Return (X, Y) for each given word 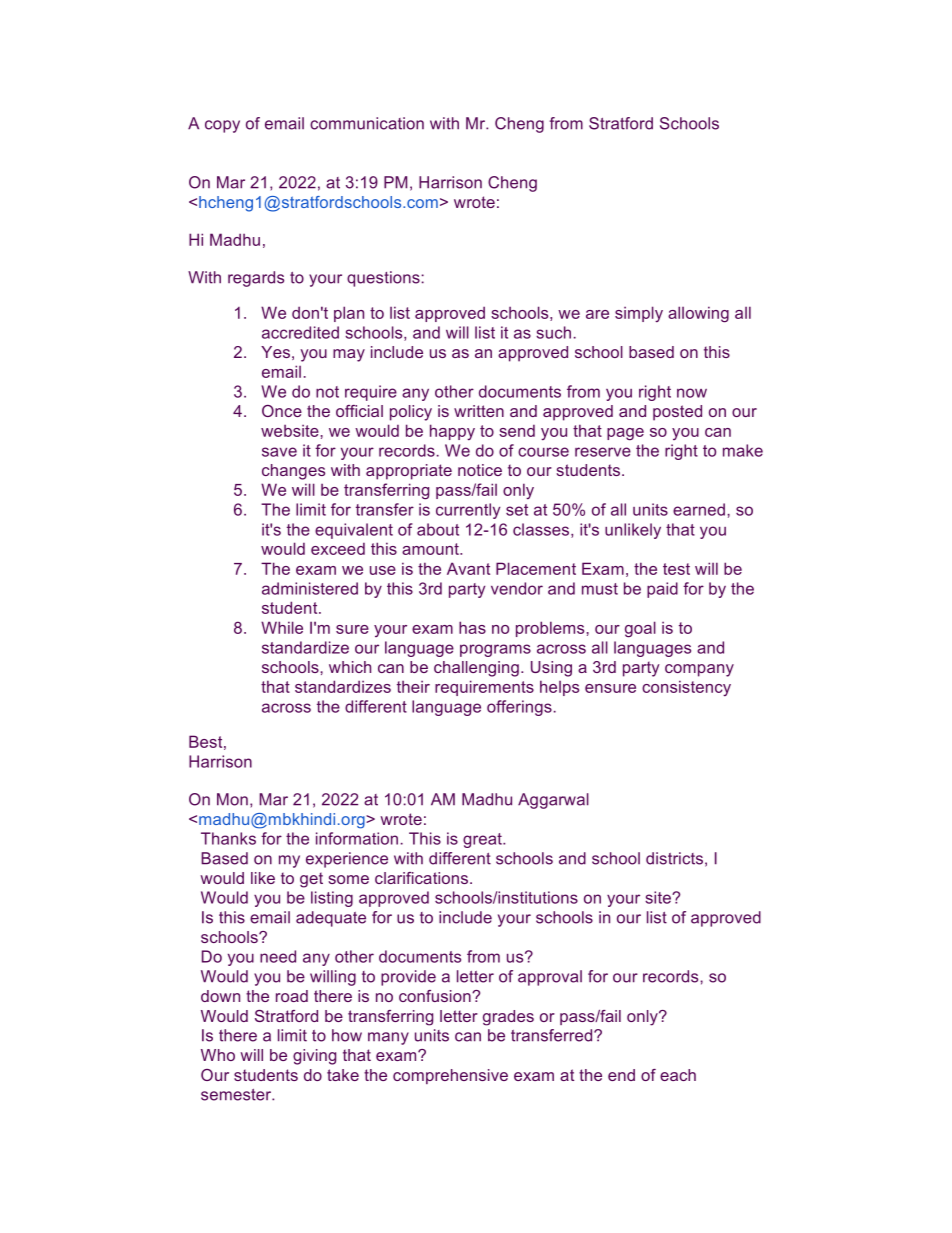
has (472, 627)
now (692, 393)
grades (508, 1018)
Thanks (228, 838)
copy (222, 126)
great (483, 840)
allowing (698, 314)
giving (314, 1057)
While (282, 627)
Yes (275, 352)
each (678, 1075)
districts (674, 858)
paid (662, 590)
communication (367, 123)
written (479, 411)
